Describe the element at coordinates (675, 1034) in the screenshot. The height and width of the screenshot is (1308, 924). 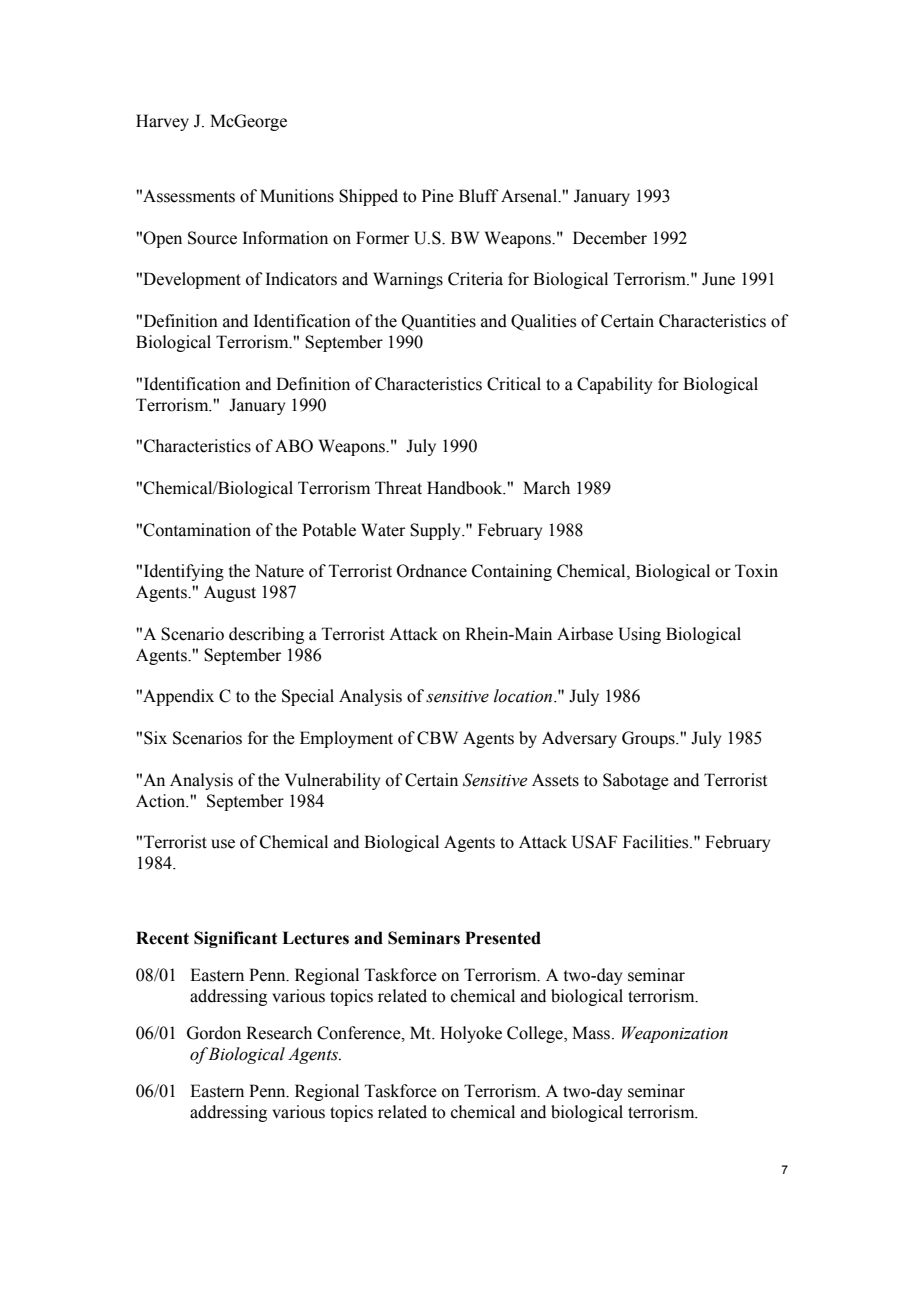
I see `Weaponization` at that location.
